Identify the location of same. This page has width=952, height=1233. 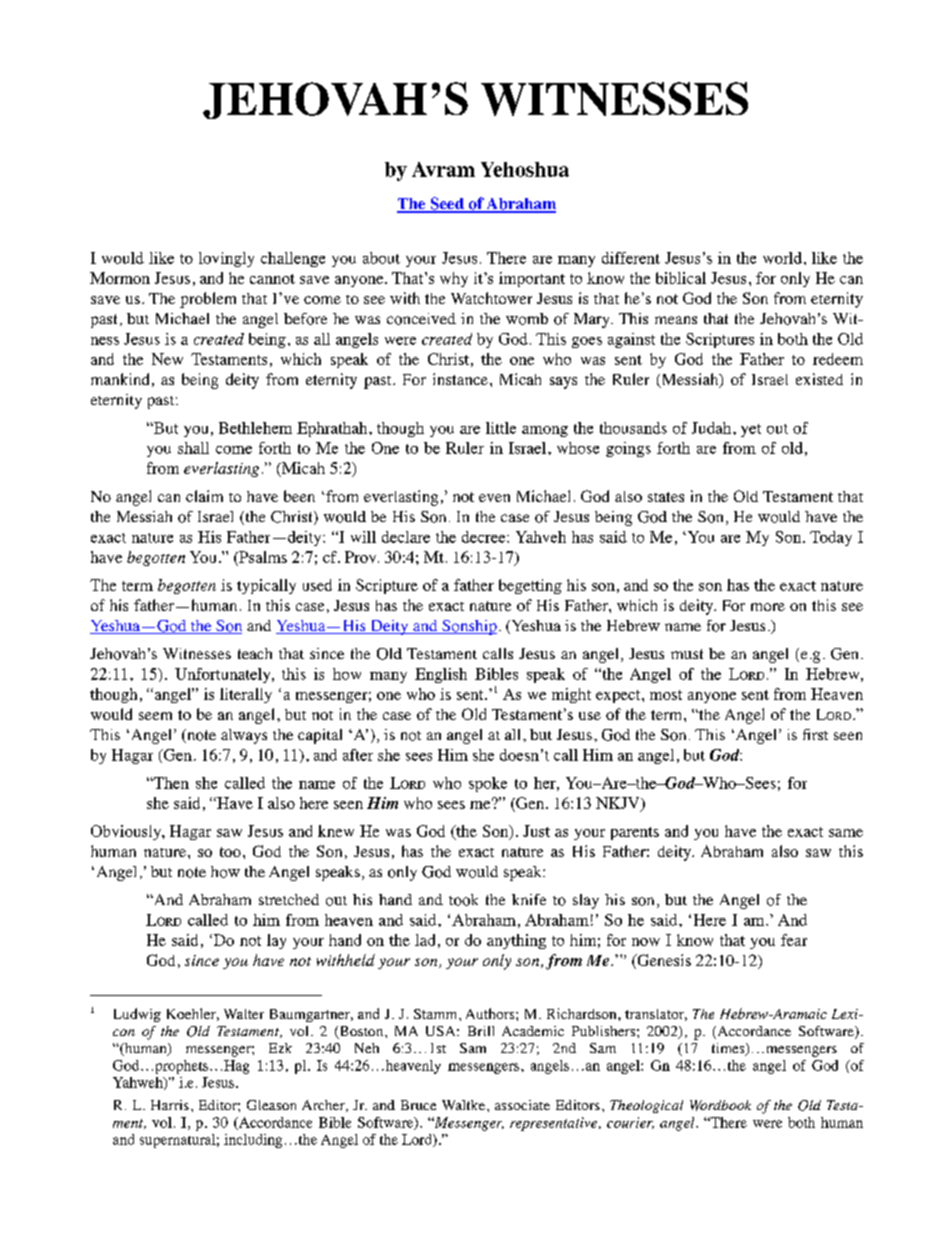
(846, 833).
